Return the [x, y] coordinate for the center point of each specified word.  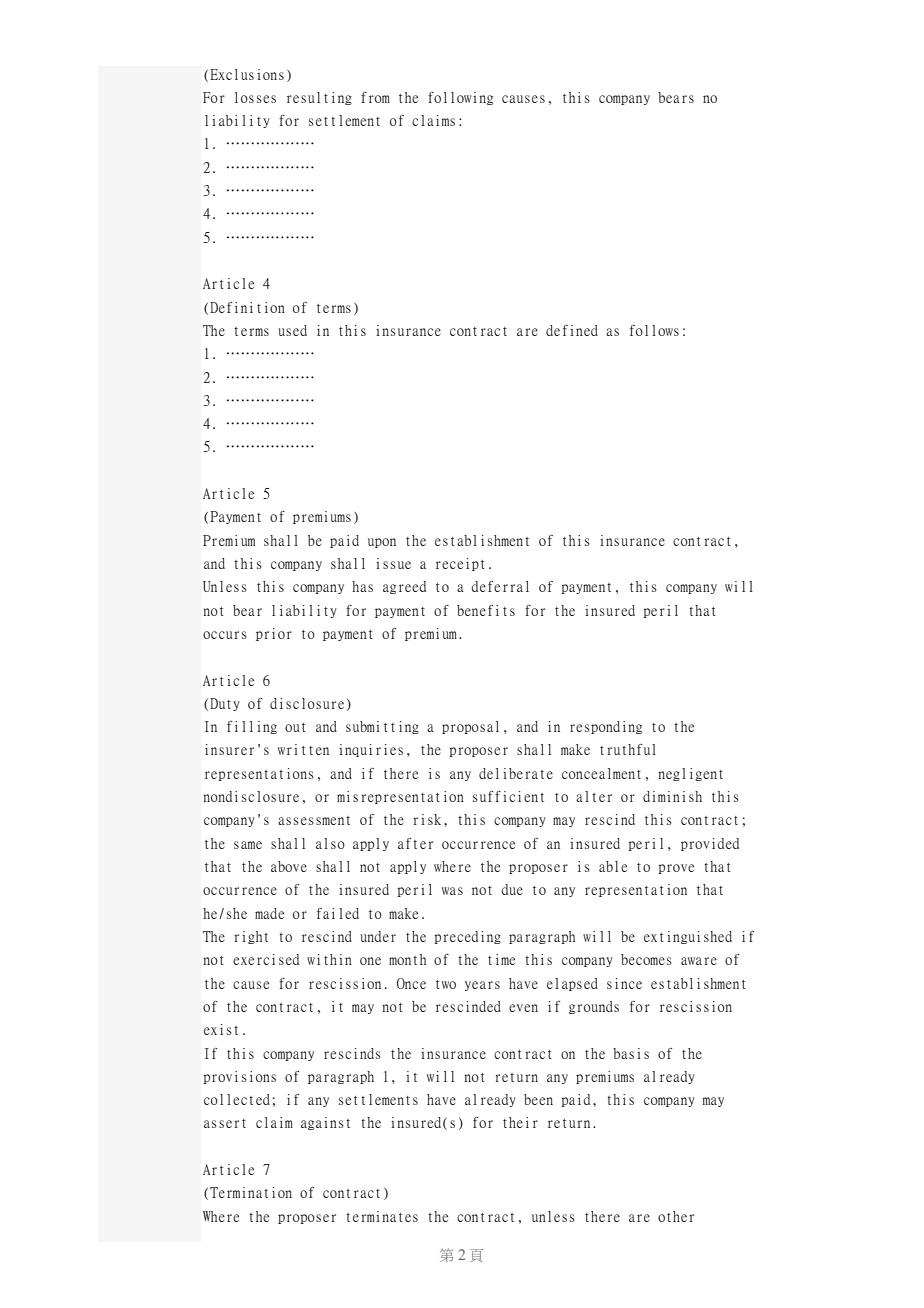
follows [654, 330]
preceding [467, 937]
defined [572, 330]
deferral [500, 586]
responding [606, 727]
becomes [646, 959]
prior [274, 634]
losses [255, 97]
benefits [486, 610]
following [460, 98]
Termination [251, 1192]
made [269, 913]
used [292, 330]
